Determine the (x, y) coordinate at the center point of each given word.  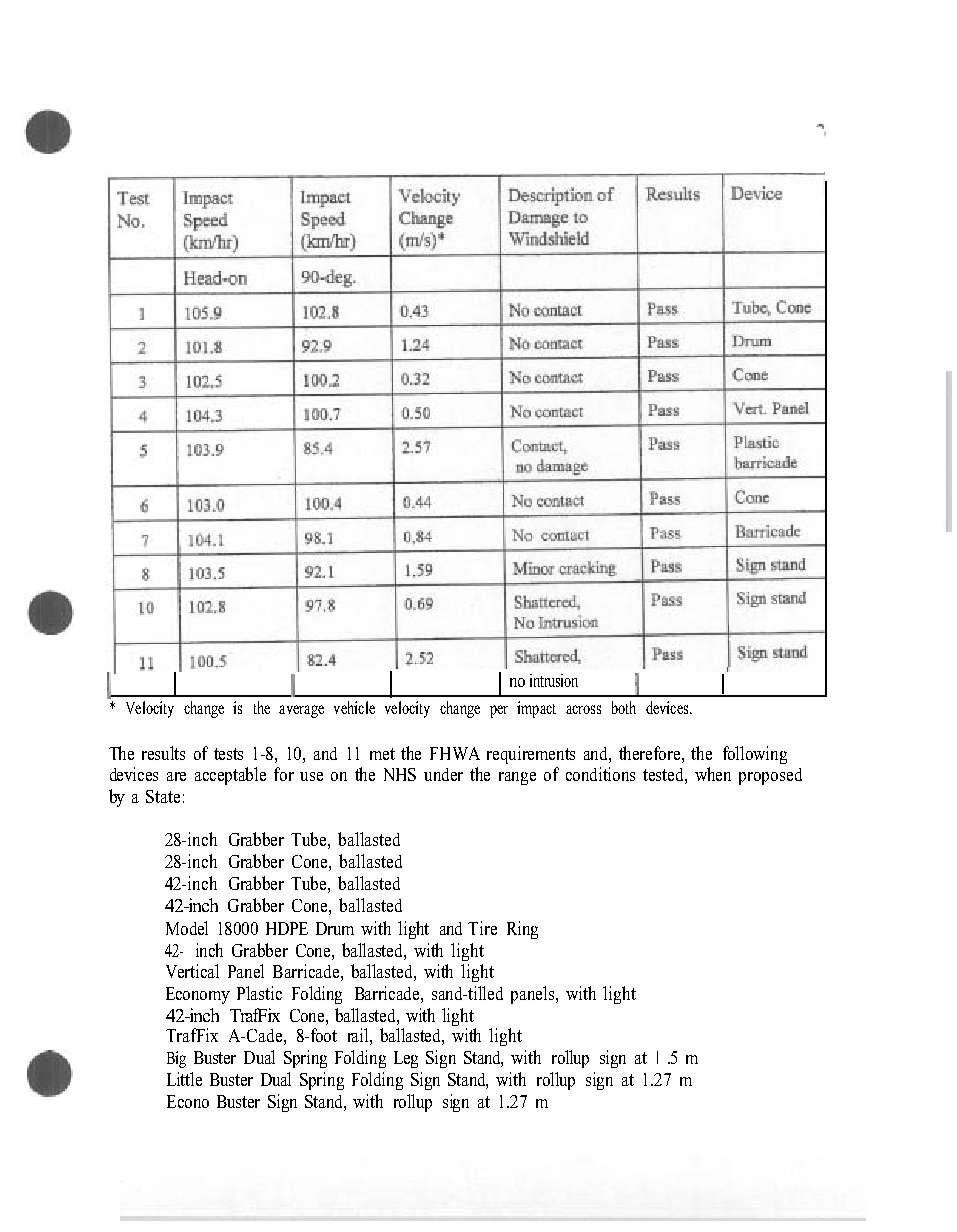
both (624, 707)
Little (184, 1079)
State (163, 796)
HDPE (287, 928)
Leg (406, 1059)
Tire (482, 928)
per (499, 711)
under (443, 774)
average (301, 711)
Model (187, 928)
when (713, 774)
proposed (770, 776)
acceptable (230, 776)
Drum (335, 928)
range (517, 778)
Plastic (259, 993)
